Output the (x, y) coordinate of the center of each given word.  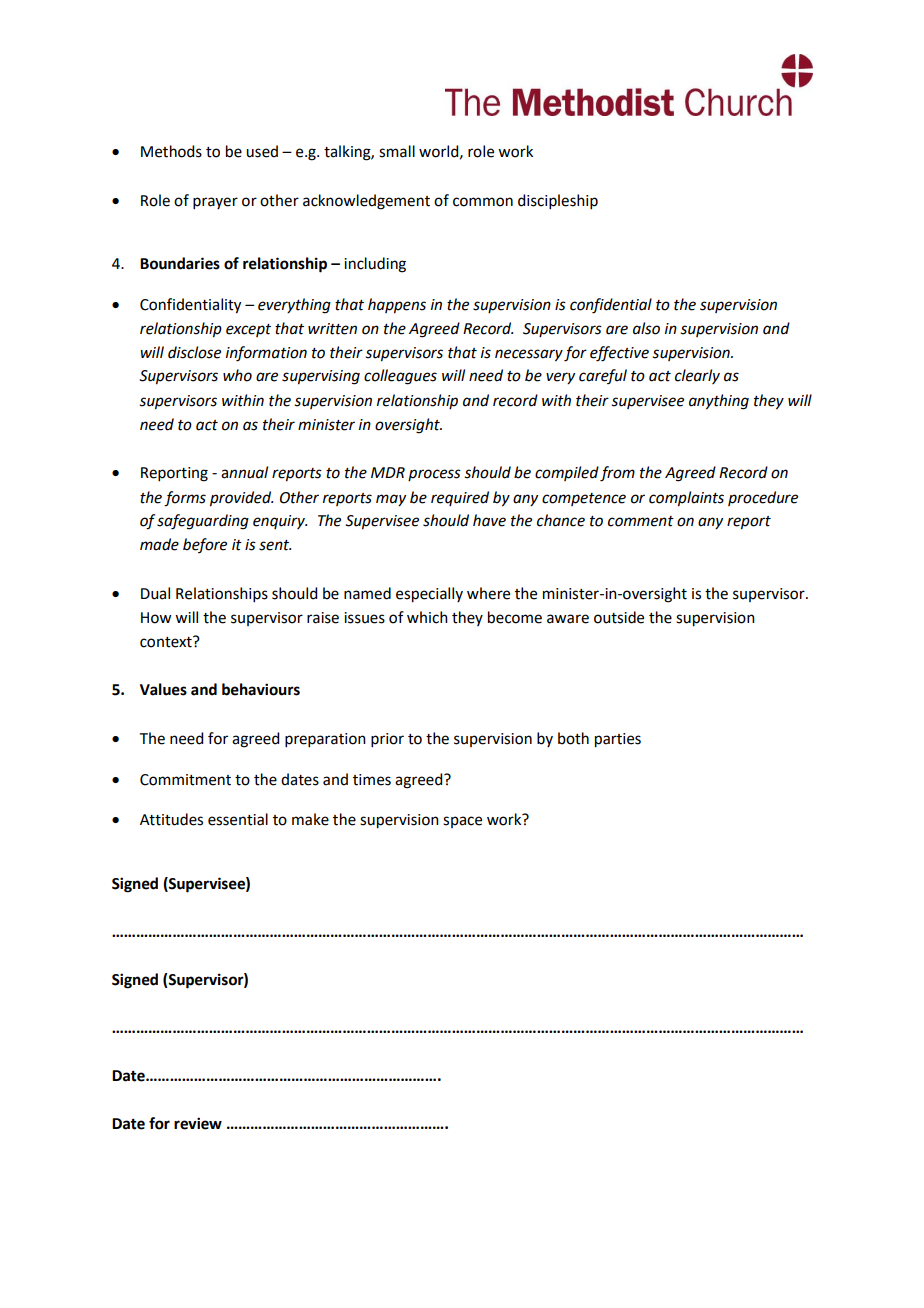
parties (618, 740)
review (198, 1123)
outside (619, 617)
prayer (215, 203)
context (167, 642)
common (483, 202)
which (427, 617)
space (462, 822)
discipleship (558, 201)
